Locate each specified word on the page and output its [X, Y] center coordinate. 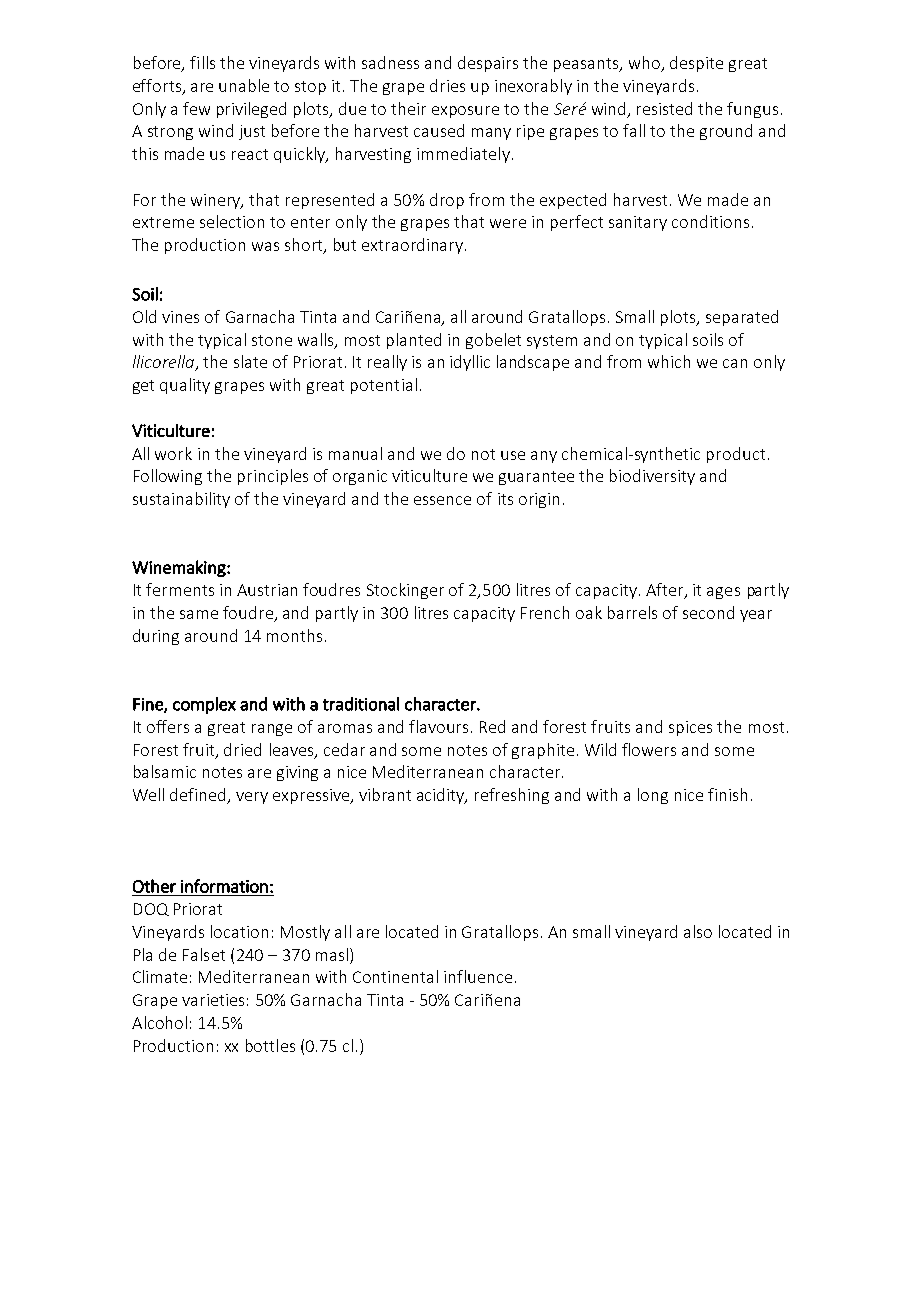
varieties [213, 1000]
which [669, 361]
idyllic [470, 363]
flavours [438, 726]
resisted [664, 108]
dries [447, 85]
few [196, 108]
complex [204, 705]
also [698, 931]
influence [478, 976]
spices [690, 728]
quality [185, 386]
